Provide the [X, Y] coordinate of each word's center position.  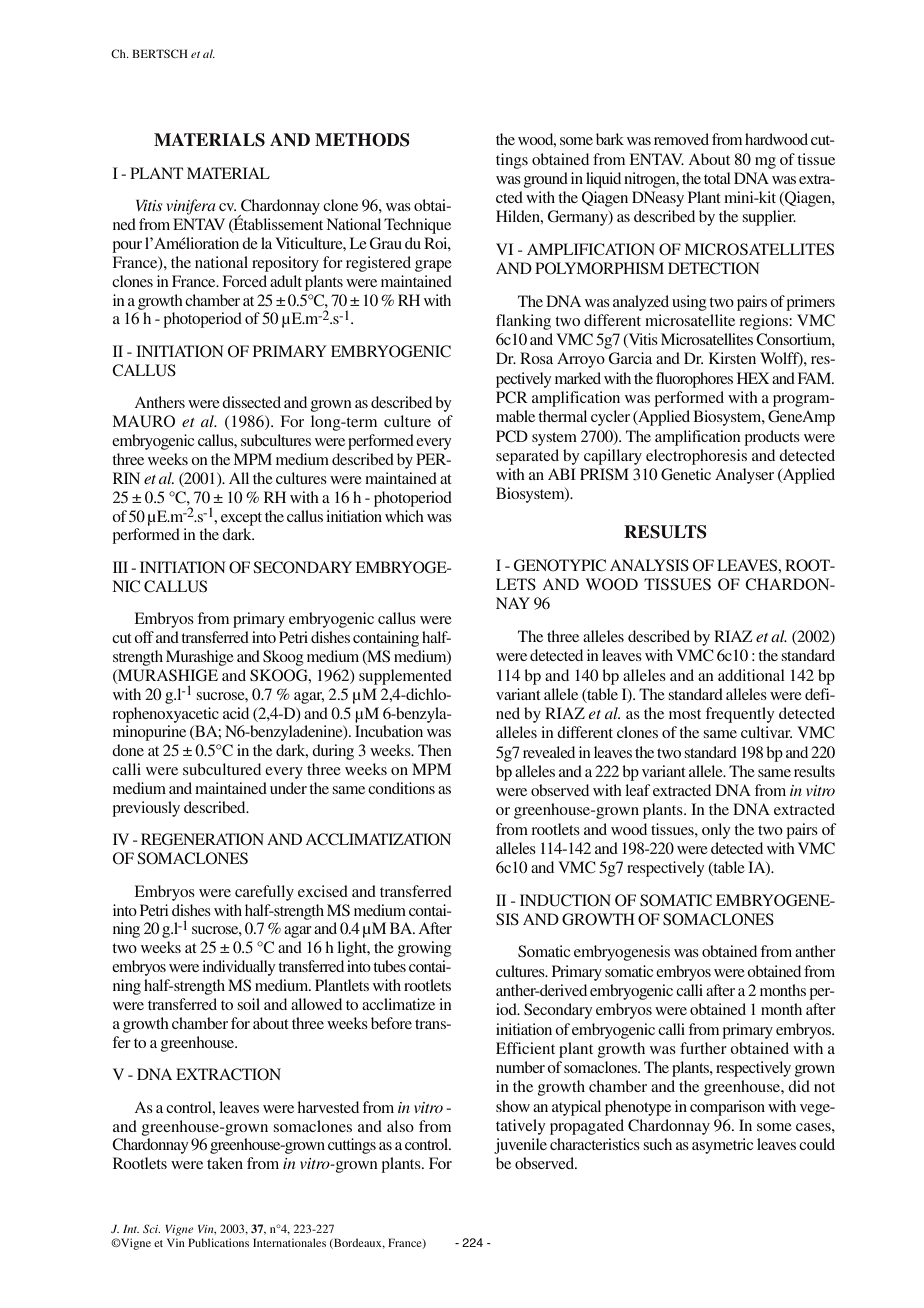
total [717, 178]
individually [238, 968]
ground [546, 180]
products [772, 438]
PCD [512, 436]
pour [127, 247]
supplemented [405, 677]
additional [751, 675]
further [703, 1048]
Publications [218, 1242]
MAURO [144, 421]
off [144, 637]
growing [425, 949]
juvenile [520, 1146]
